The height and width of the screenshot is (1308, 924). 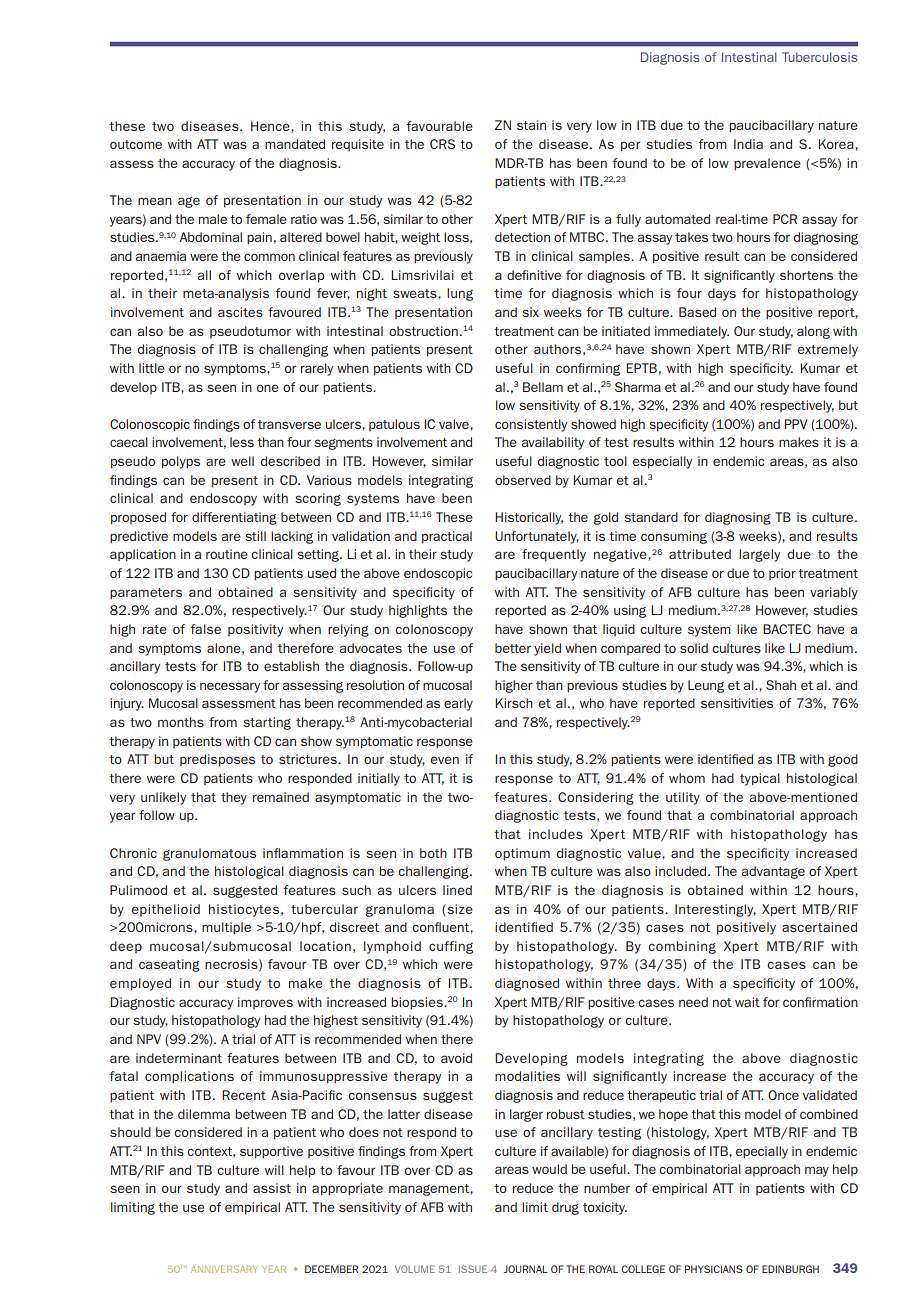 What do you see at coordinates (781, 685) in the screenshot?
I see `Shah` at bounding box center [781, 685].
